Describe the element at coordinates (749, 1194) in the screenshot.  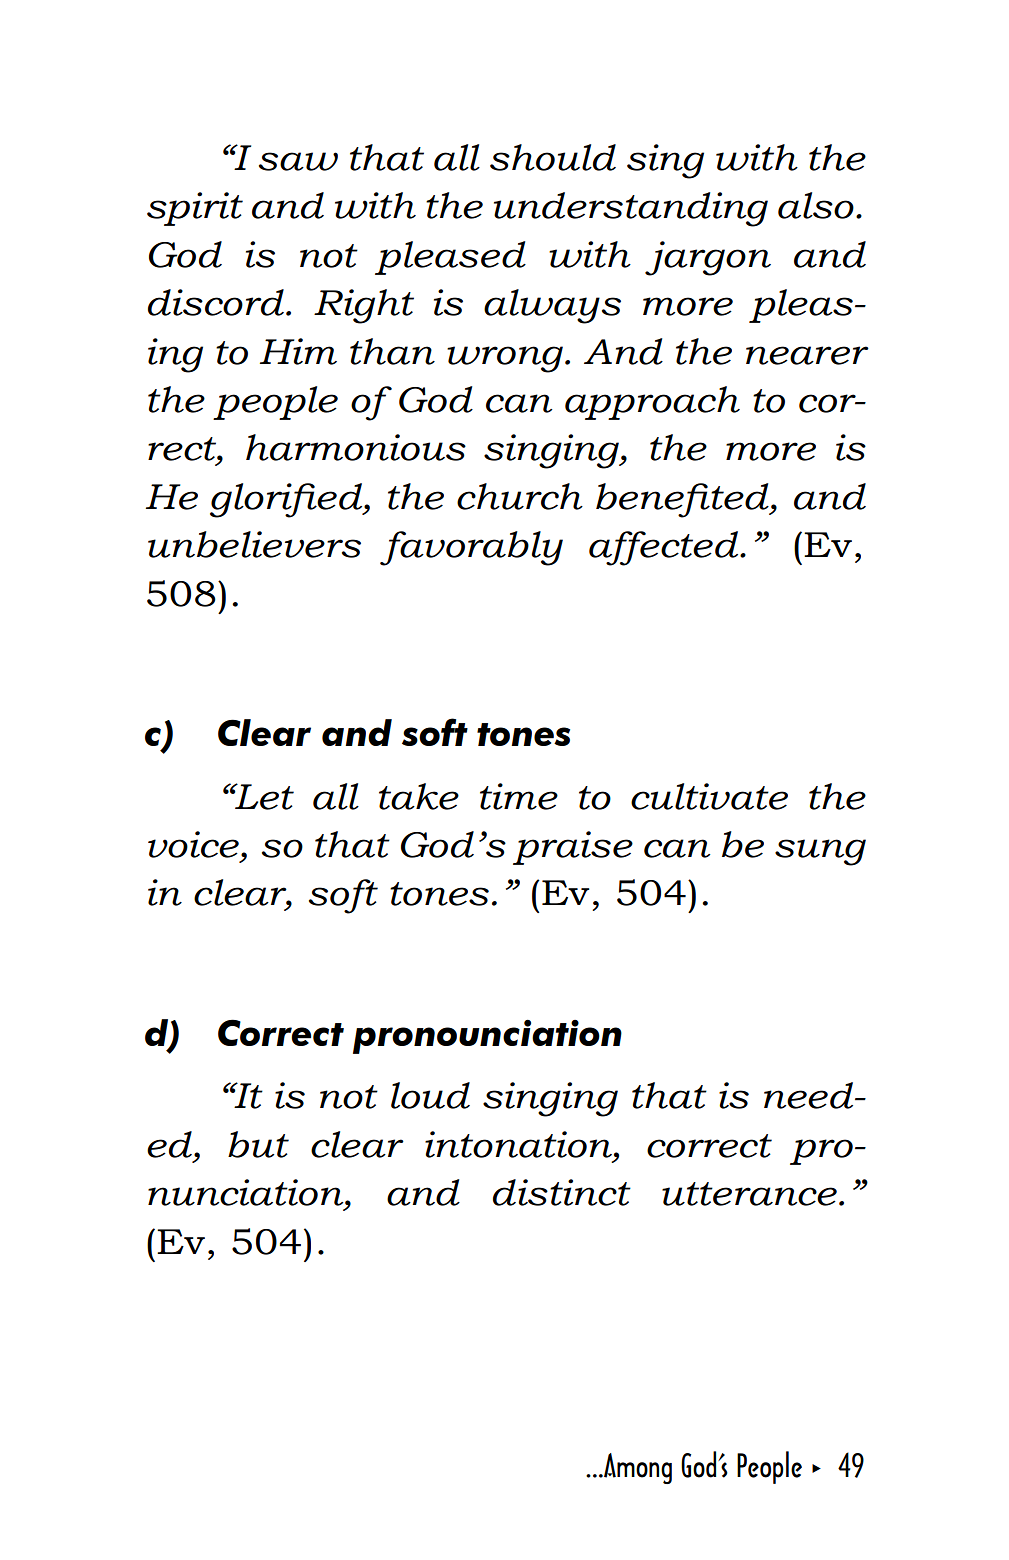
I see `utterance` at that location.
